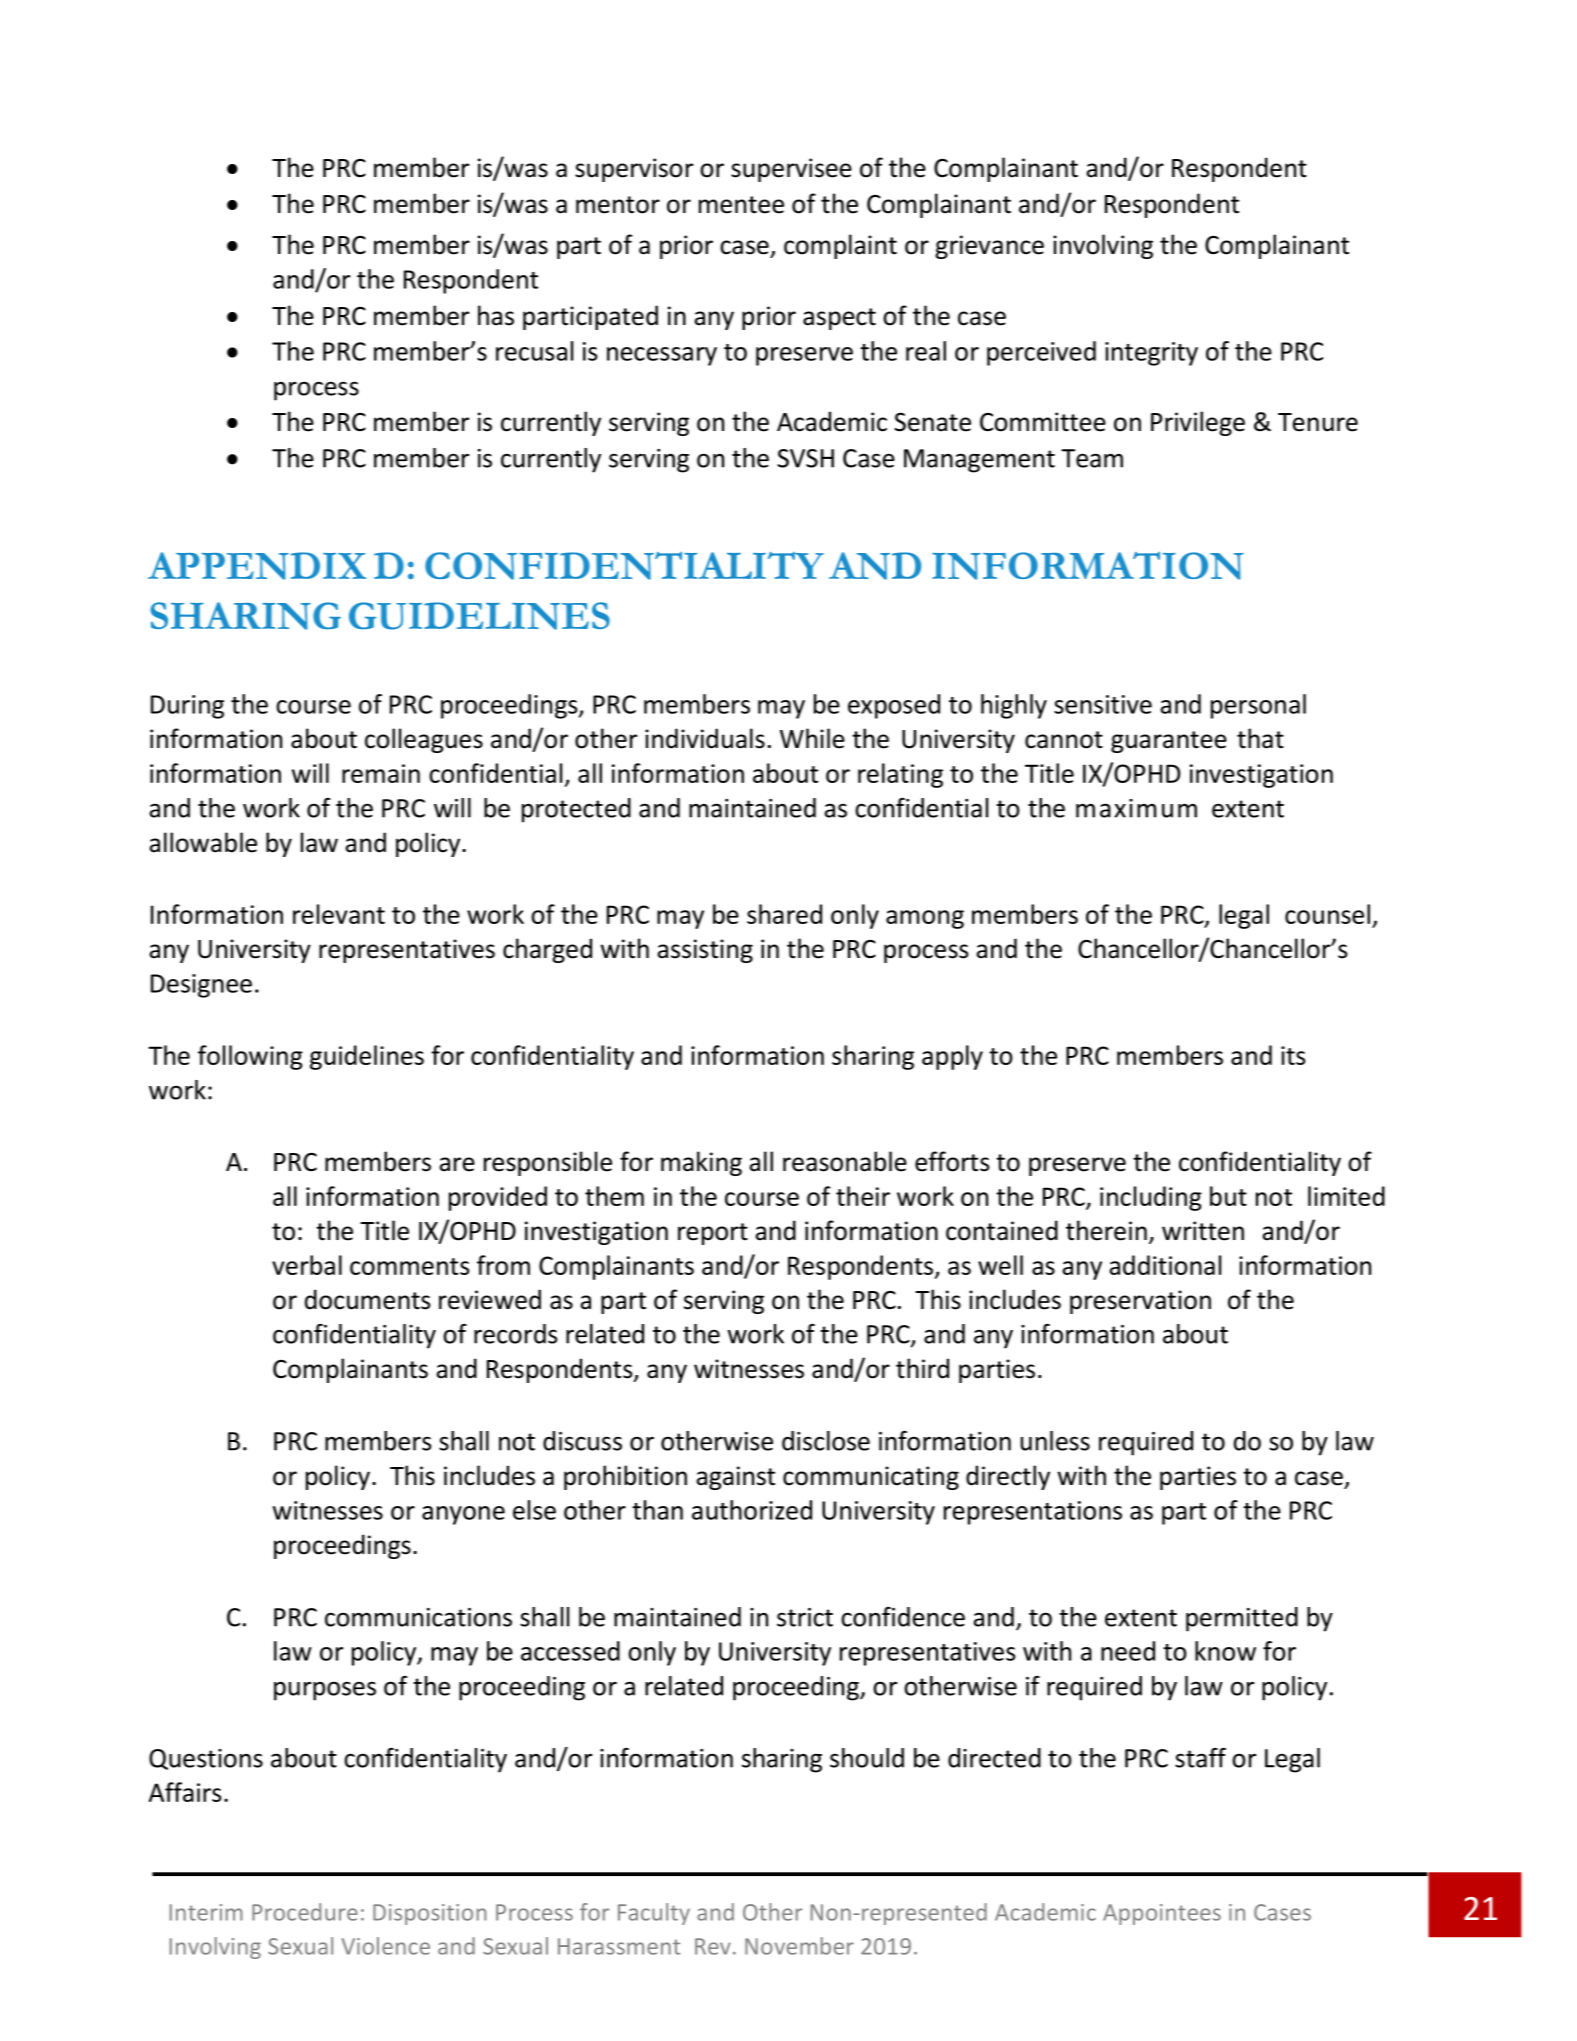 This image has width=1577, height=2041. Describe the element at coordinates (1169, 742) in the image. I see `guarantee` at that location.
